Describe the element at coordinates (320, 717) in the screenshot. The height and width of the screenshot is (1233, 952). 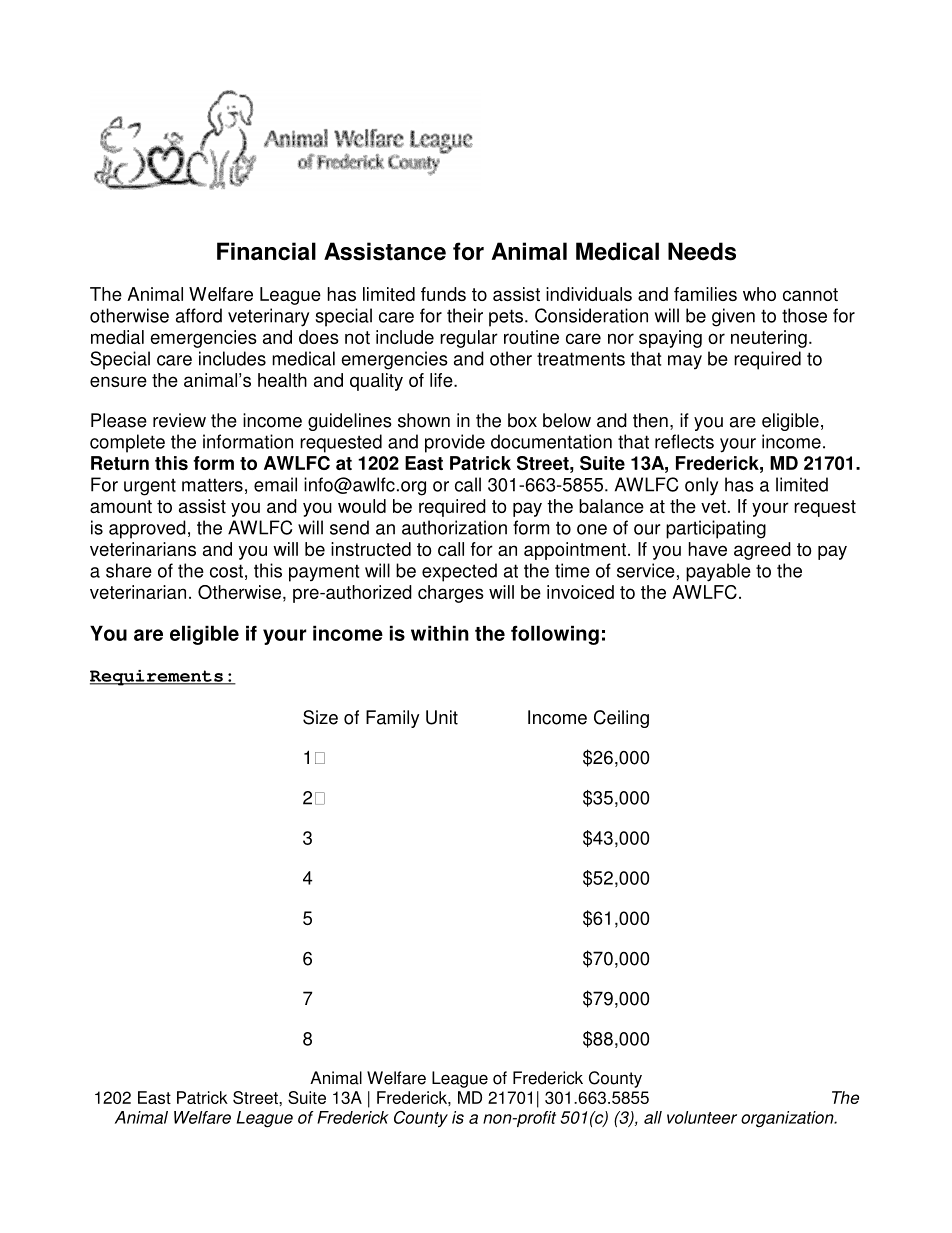
I see `Size` at that location.
